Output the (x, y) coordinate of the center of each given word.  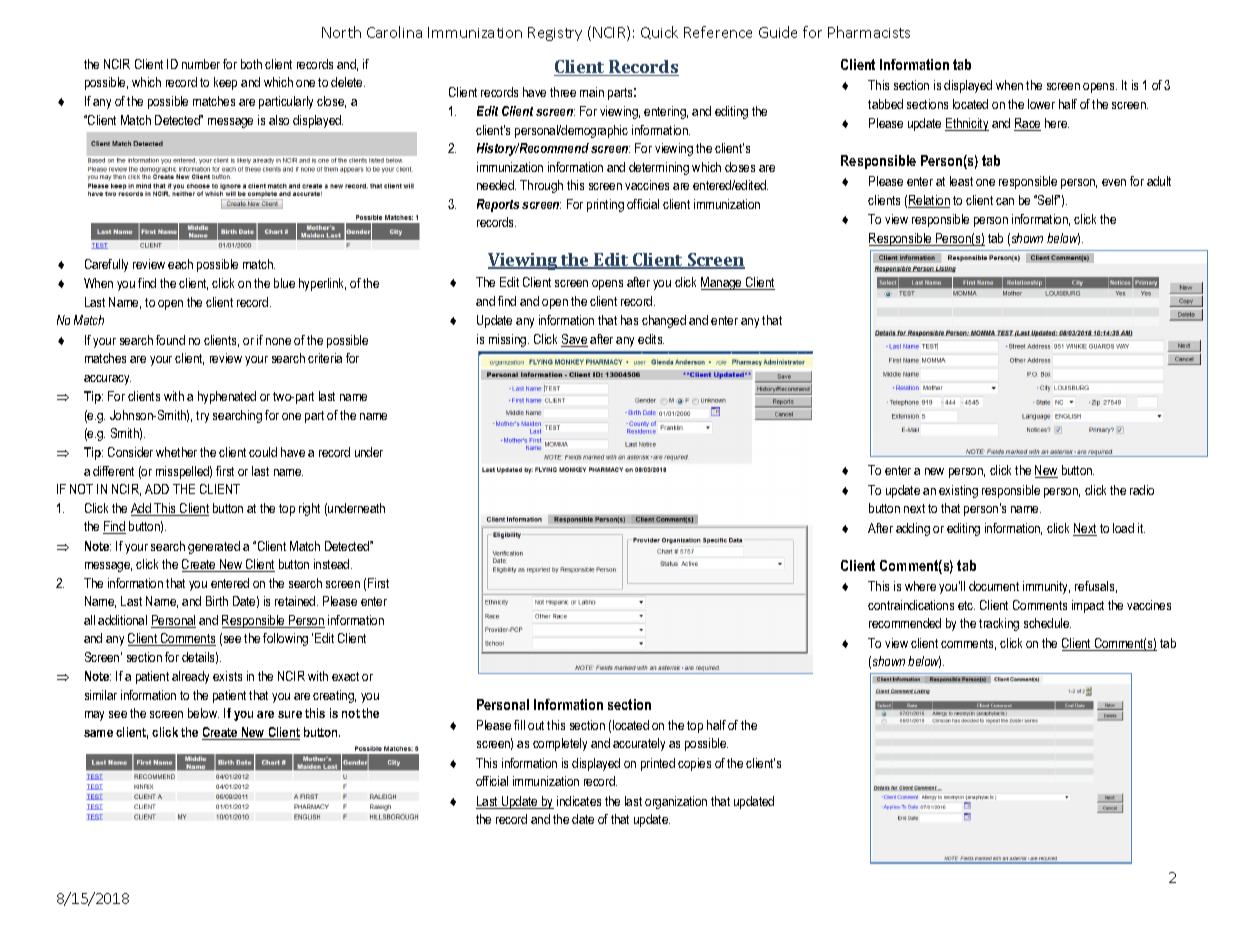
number (201, 64)
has (629, 320)
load (1123, 528)
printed (658, 764)
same (98, 733)
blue (284, 283)
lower (1041, 104)
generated (214, 547)
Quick (659, 32)
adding (913, 529)
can (1005, 201)
